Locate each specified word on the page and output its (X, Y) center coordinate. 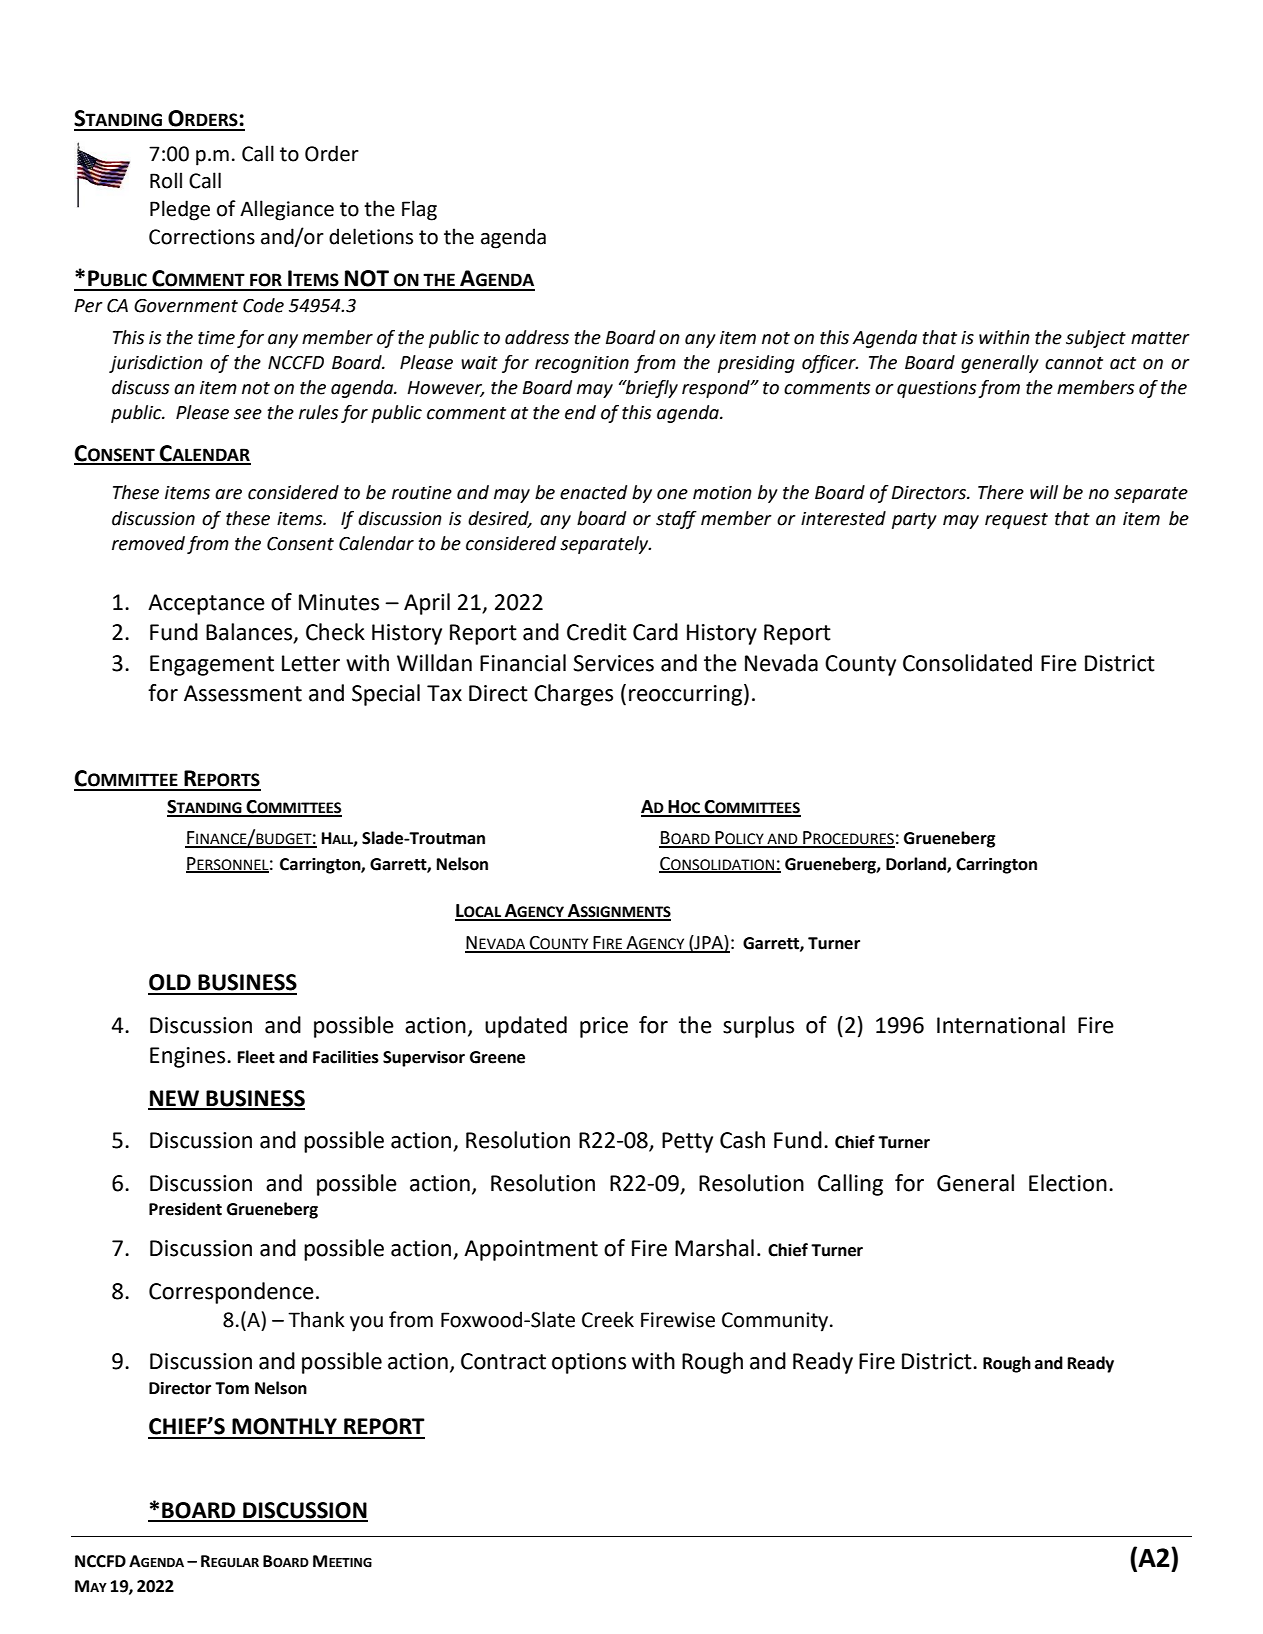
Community (775, 1322)
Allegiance (287, 210)
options (589, 1363)
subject (1096, 339)
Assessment (243, 693)
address (537, 337)
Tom (232, 1388)
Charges (573, 695)
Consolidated (967, 663)
